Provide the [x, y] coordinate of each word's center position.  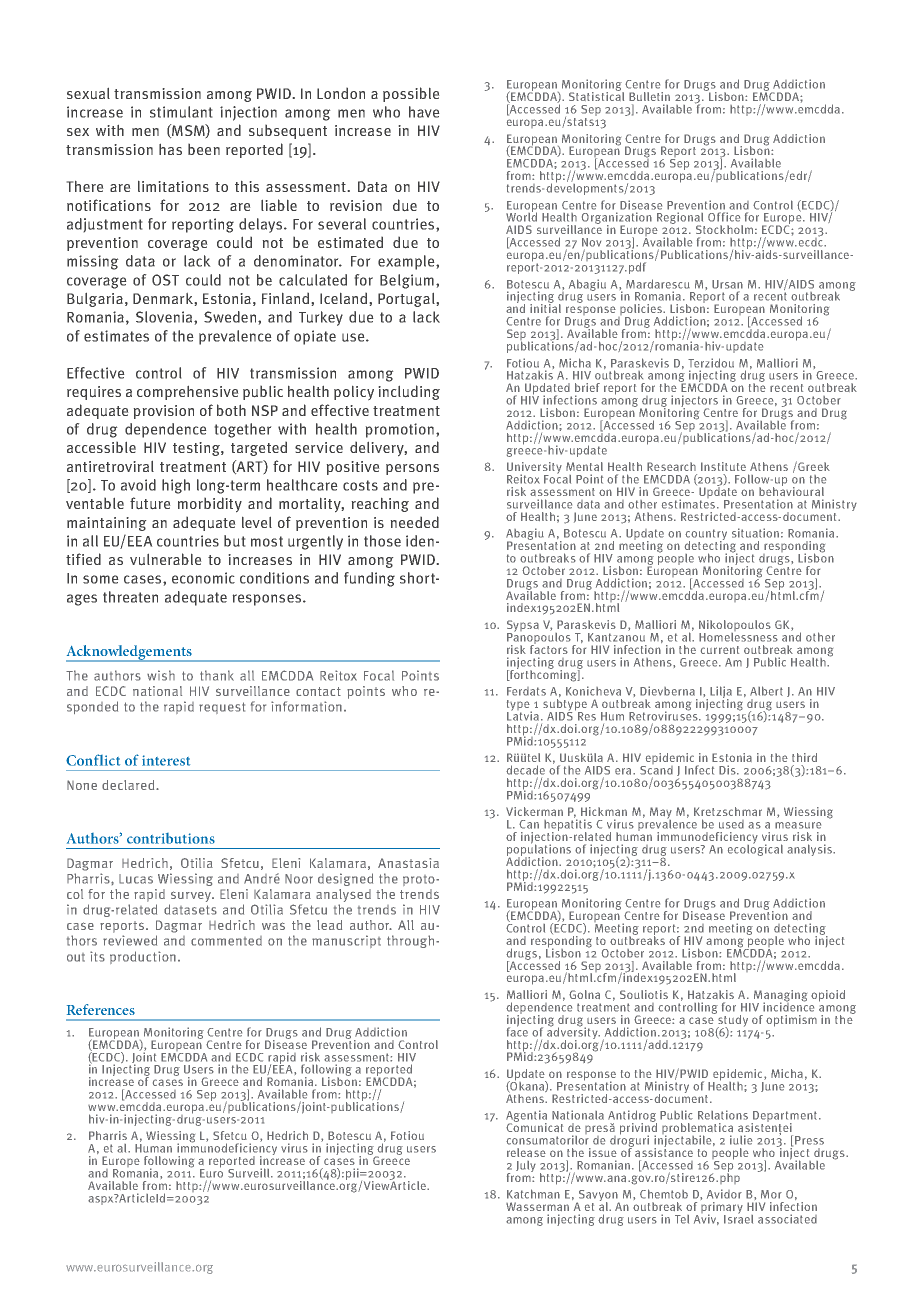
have [424, 112]
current [720, 650]
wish [161, 675]
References [101, 1009]
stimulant [181, 112]
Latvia [524, 715]
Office [724, 217]
